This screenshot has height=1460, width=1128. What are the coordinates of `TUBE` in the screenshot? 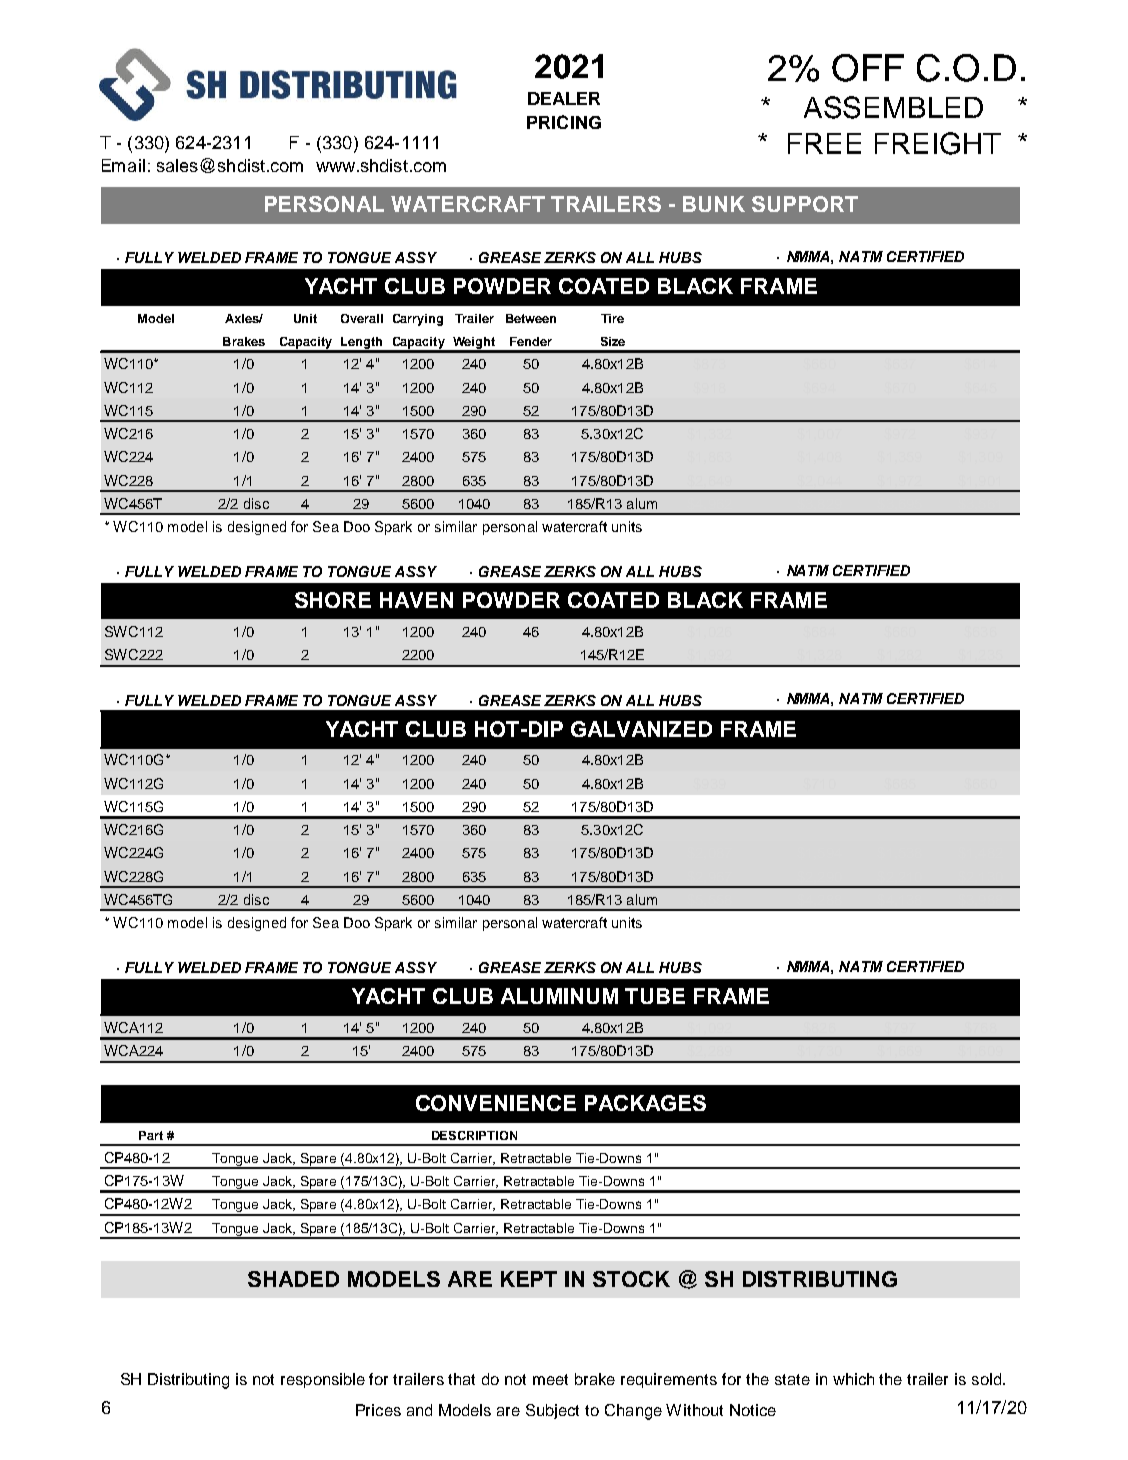 It's located at (655, 996).
